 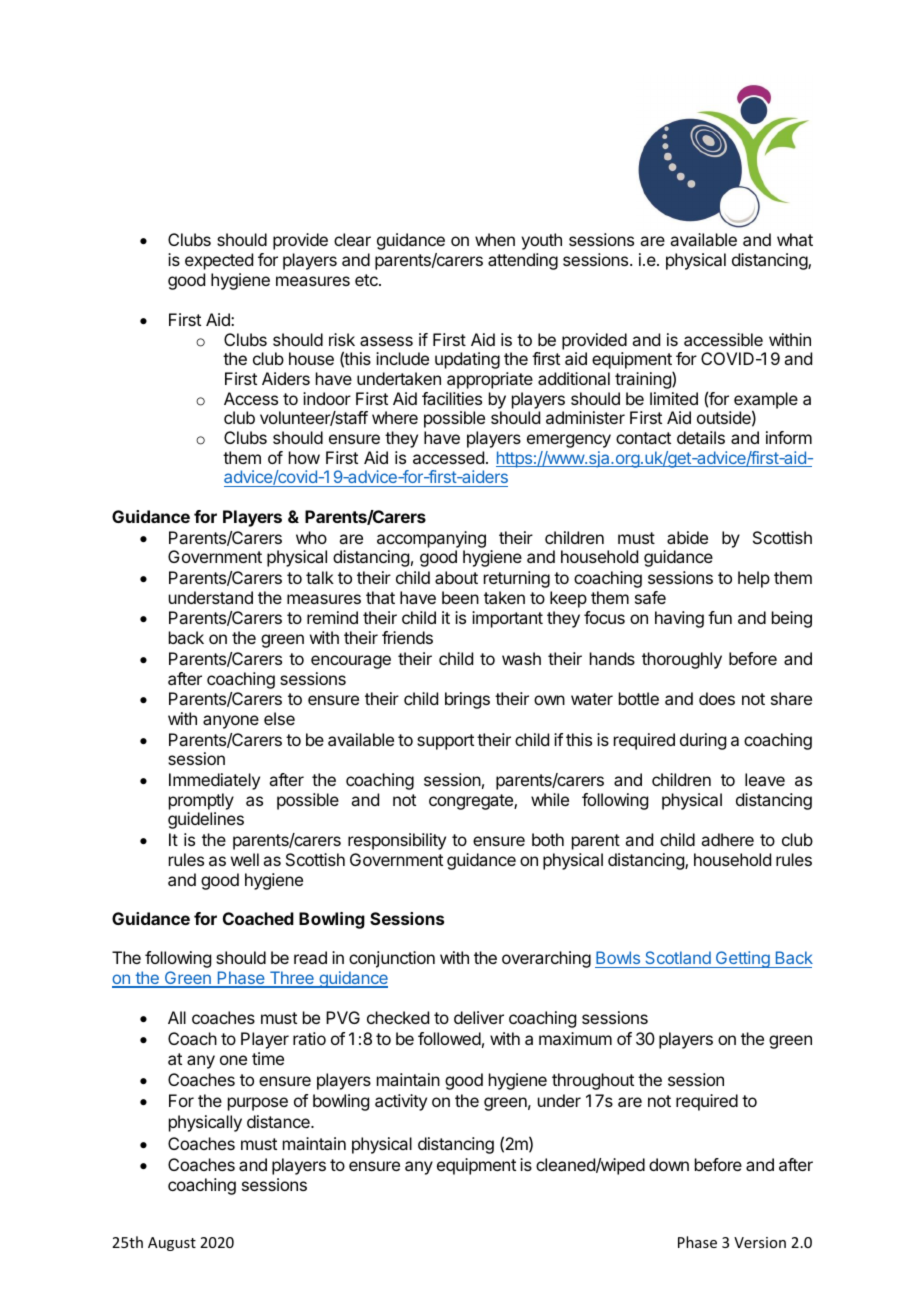 I want to click on what, so click(x=795, y=239).
